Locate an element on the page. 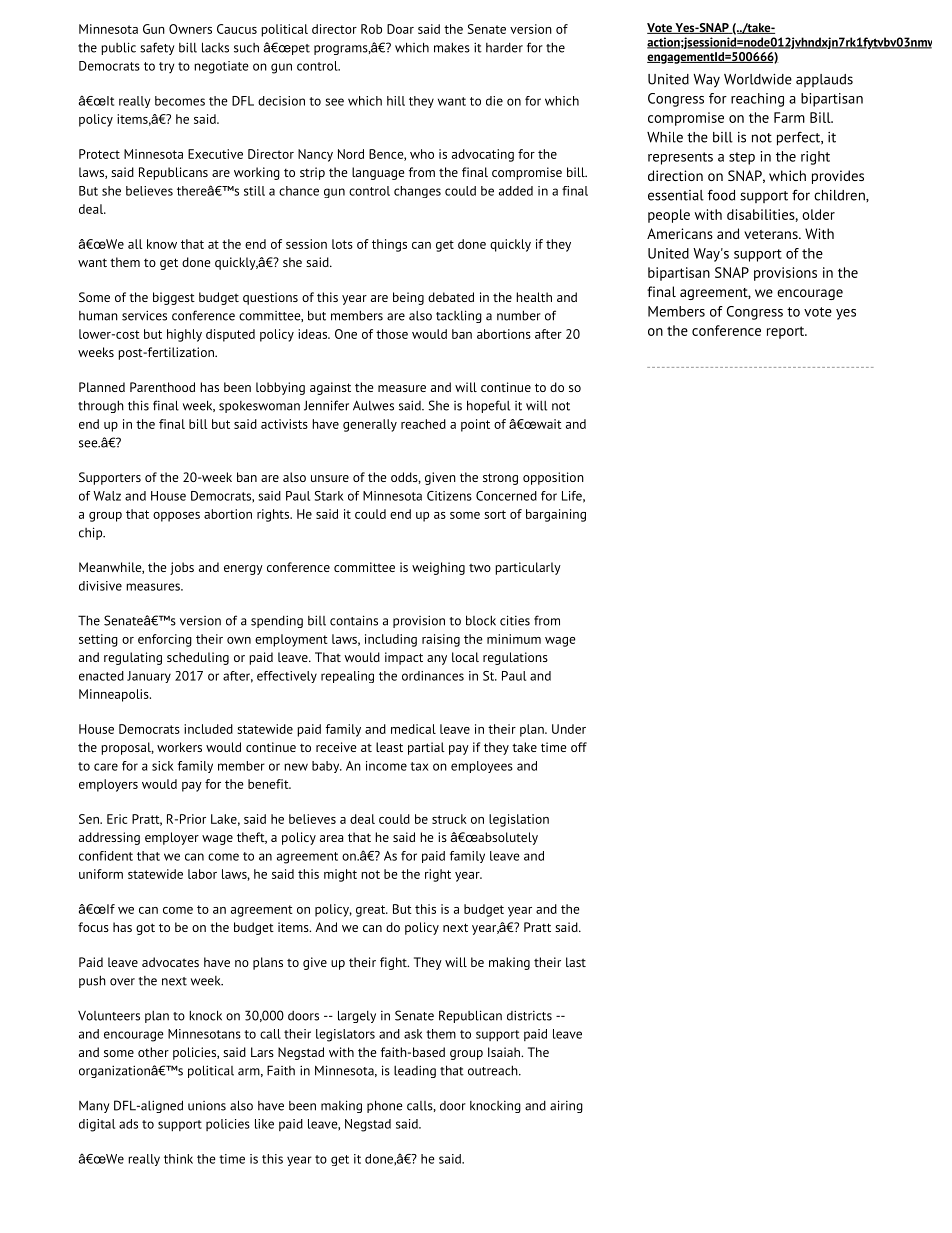  try is located at coordinates (166, 67).
